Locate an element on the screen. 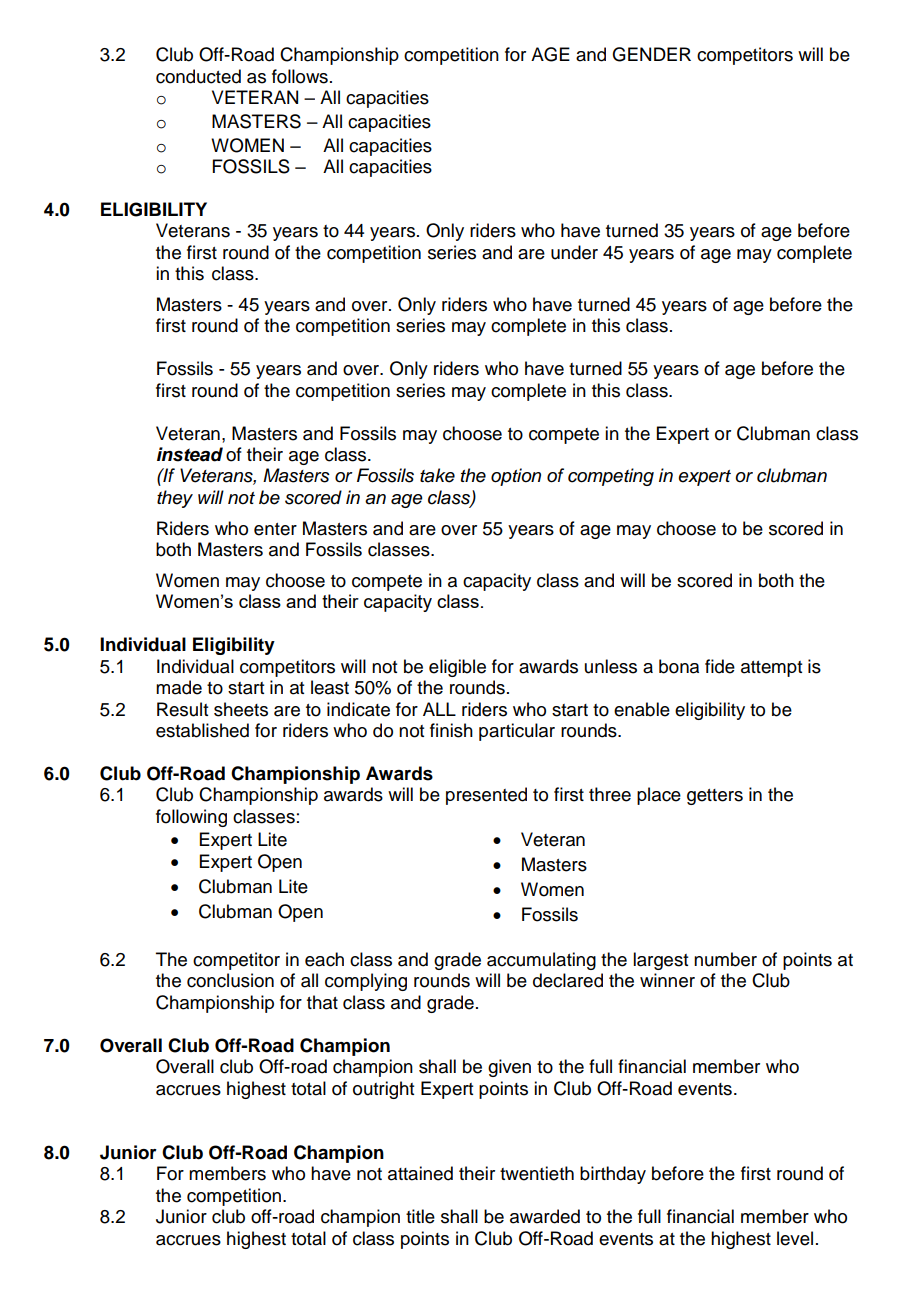 Image resolution: width=924 pixels, height=1308 pixels. instead is located at coordinates (190, 454).
